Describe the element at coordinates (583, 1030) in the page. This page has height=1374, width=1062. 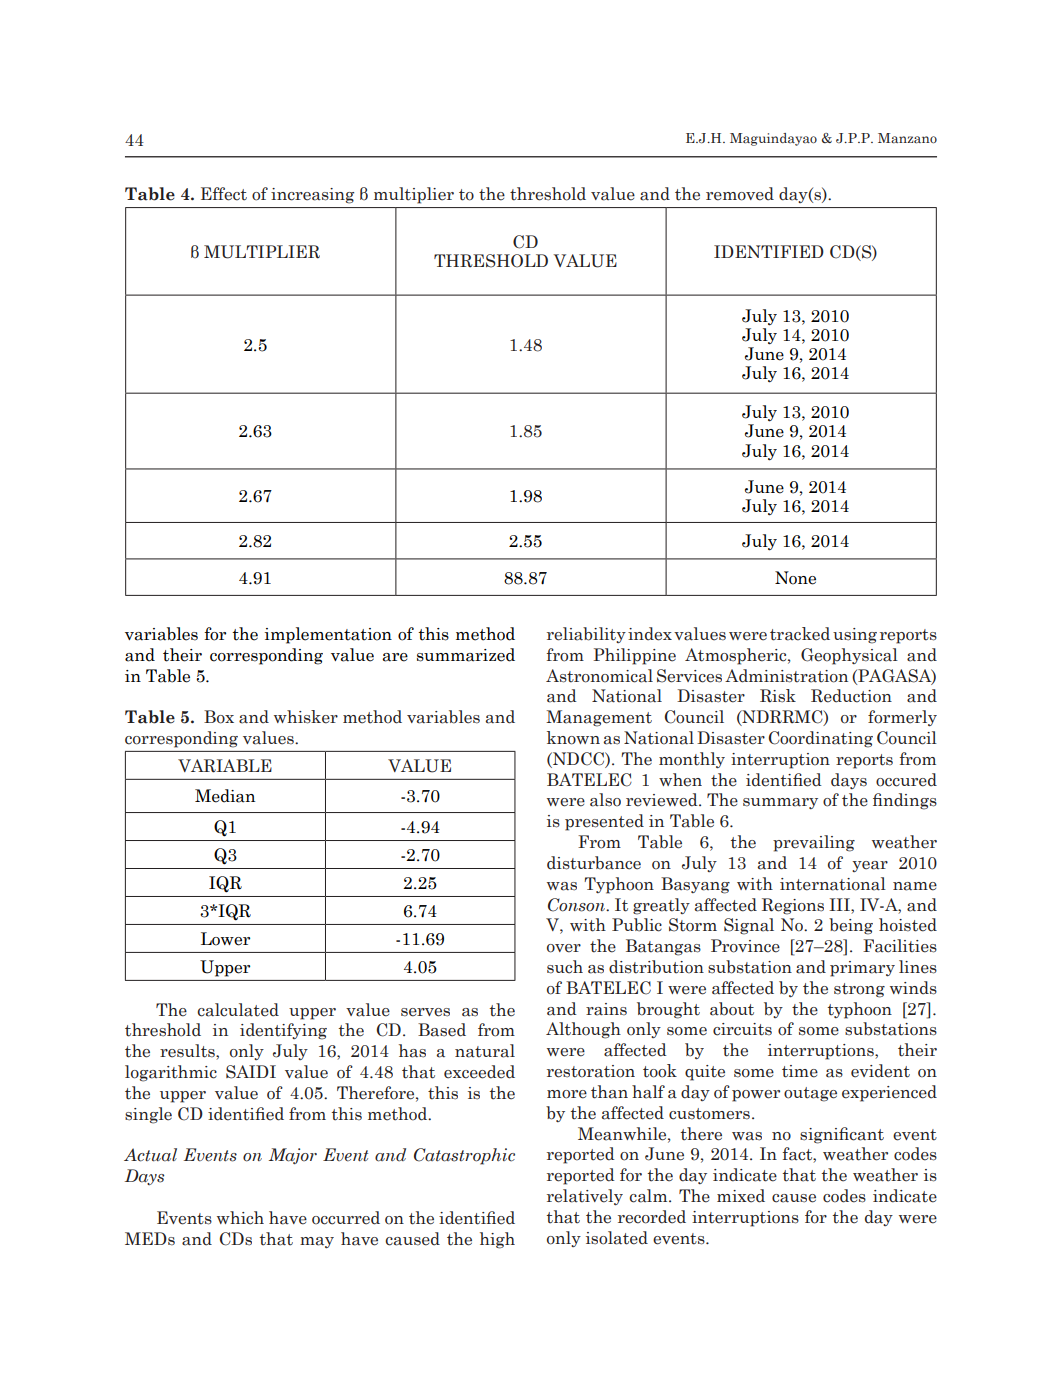
I see `Although` at that location.
